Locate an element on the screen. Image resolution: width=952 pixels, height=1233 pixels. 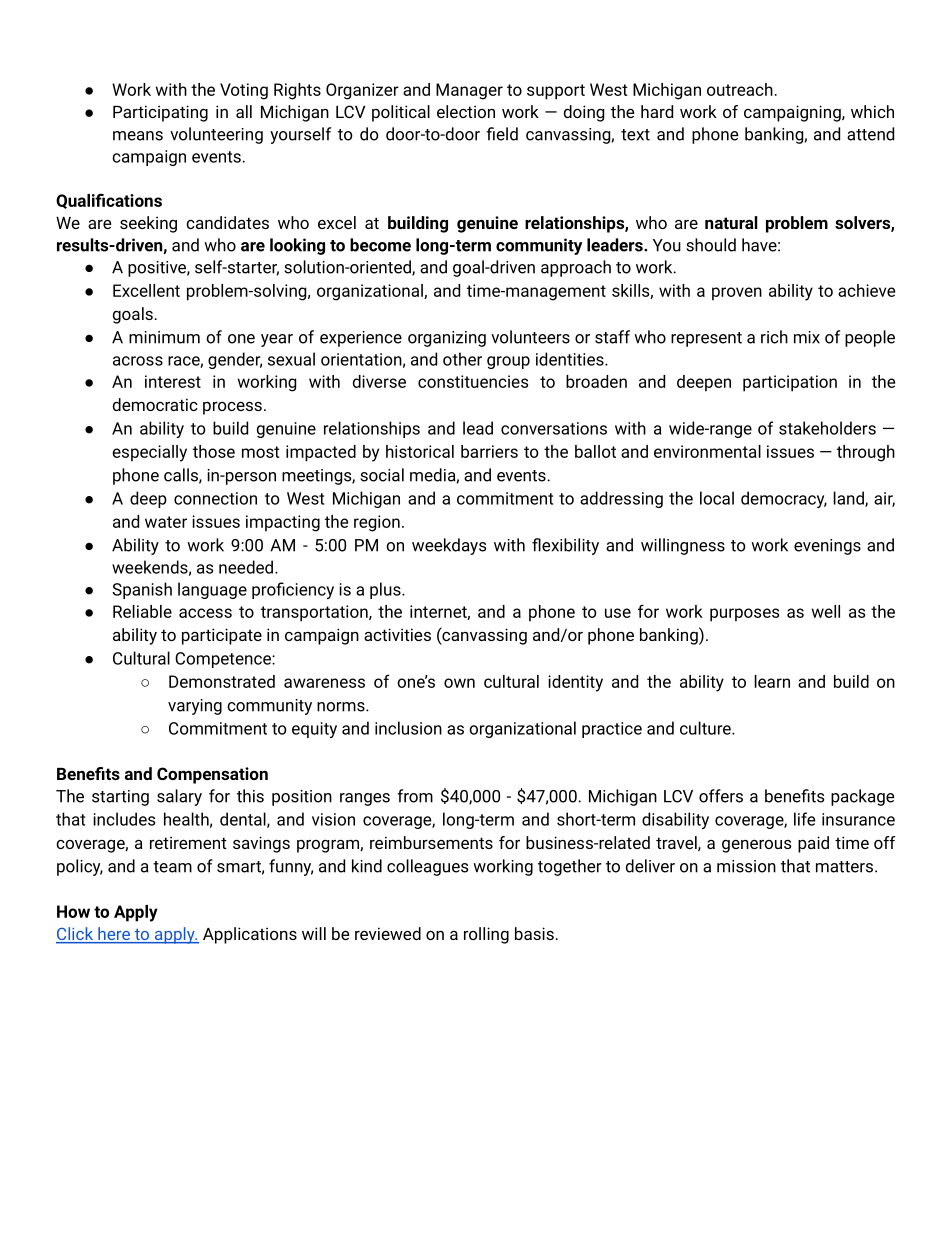
learn is located at coordinates (772, 681).
